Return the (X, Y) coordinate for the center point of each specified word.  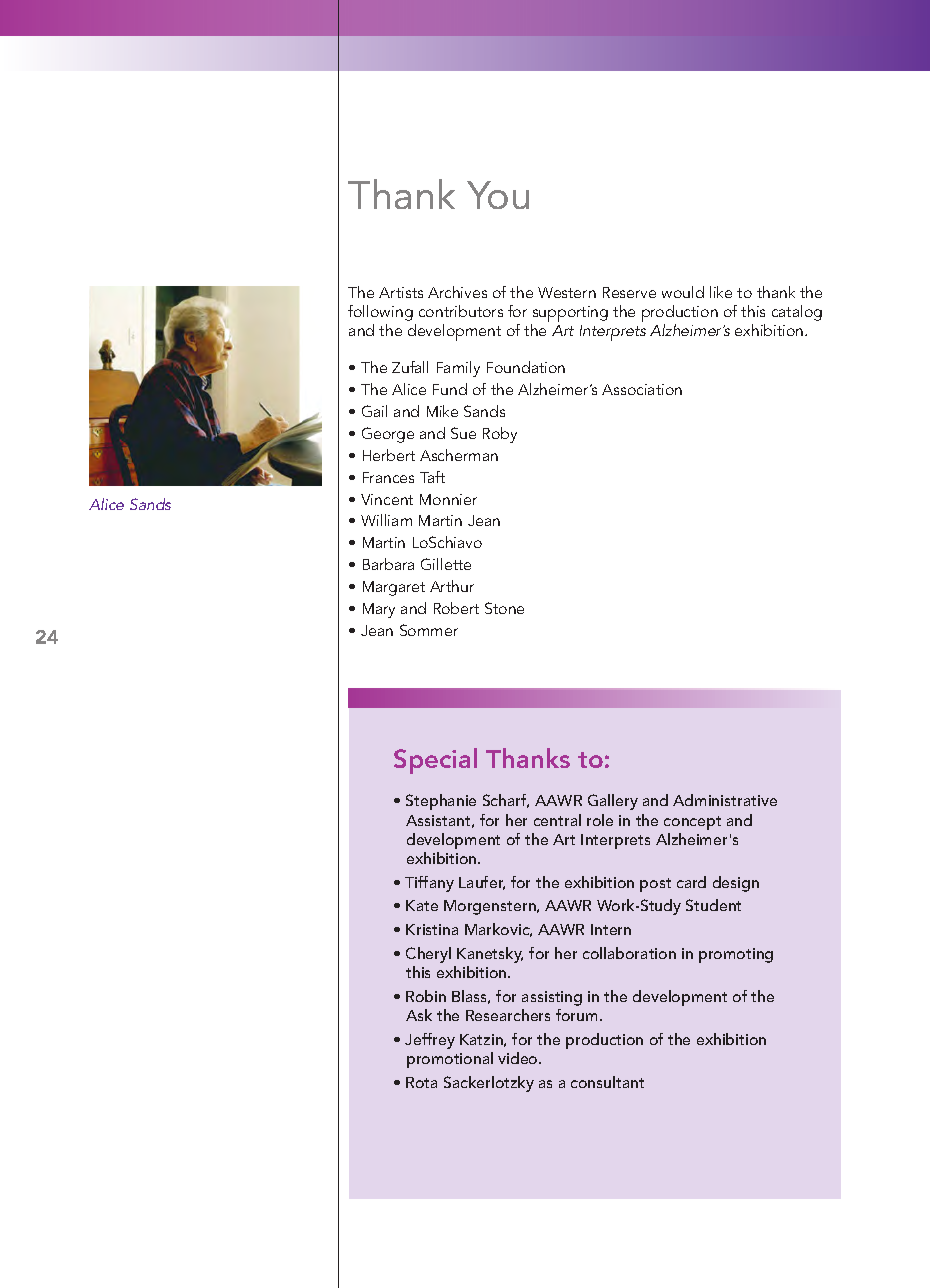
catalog (797, 313)
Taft (432, 477)
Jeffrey (430, 1041)
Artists (401, 292)
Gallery (613, 802)
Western (567, 292)
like (721, 292)
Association (642, 389)
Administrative (725, 800)
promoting (736, 955)
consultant (607, 1082)
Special (435, 761)
